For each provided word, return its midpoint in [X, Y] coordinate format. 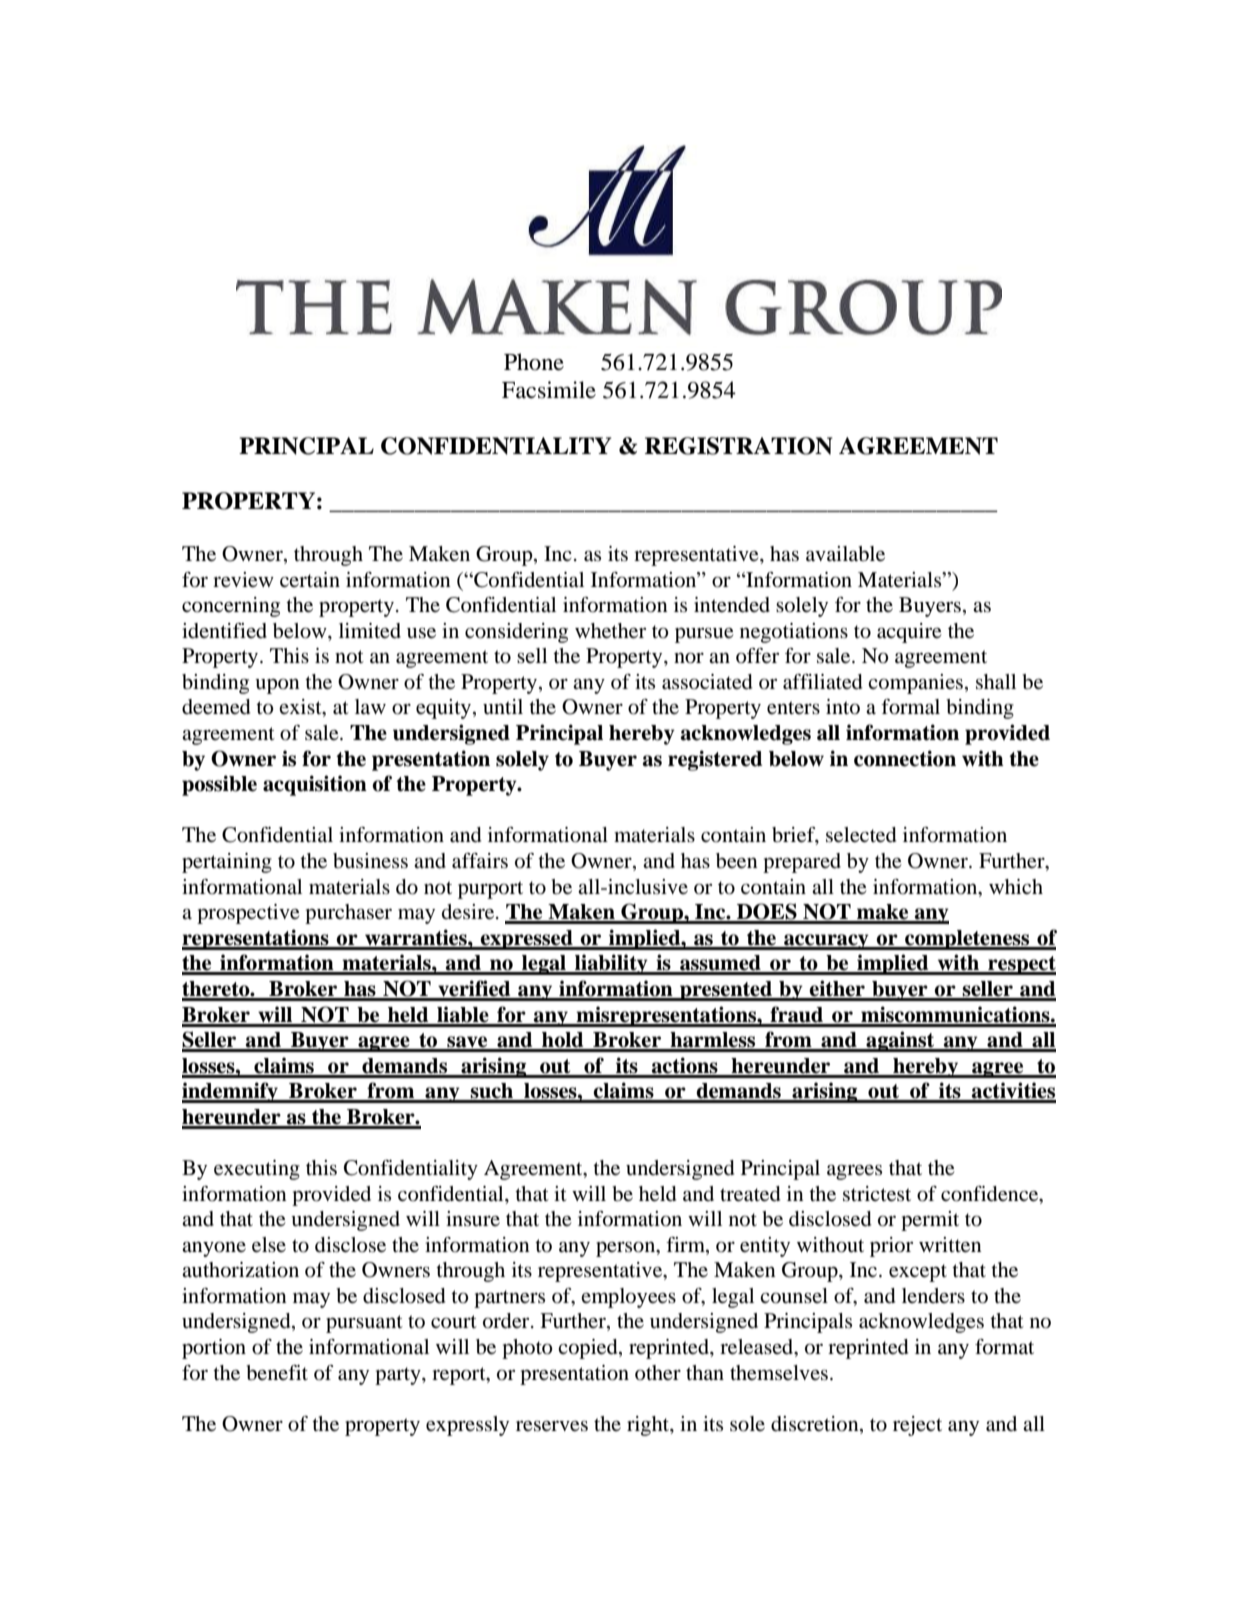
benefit [277, 1373]
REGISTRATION [739, 446]
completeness [967, 940]
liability [611, 964]
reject [917, 1426]
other [658, 1373]
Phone [534, 362]
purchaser [348, 914]
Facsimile [549, 390]
